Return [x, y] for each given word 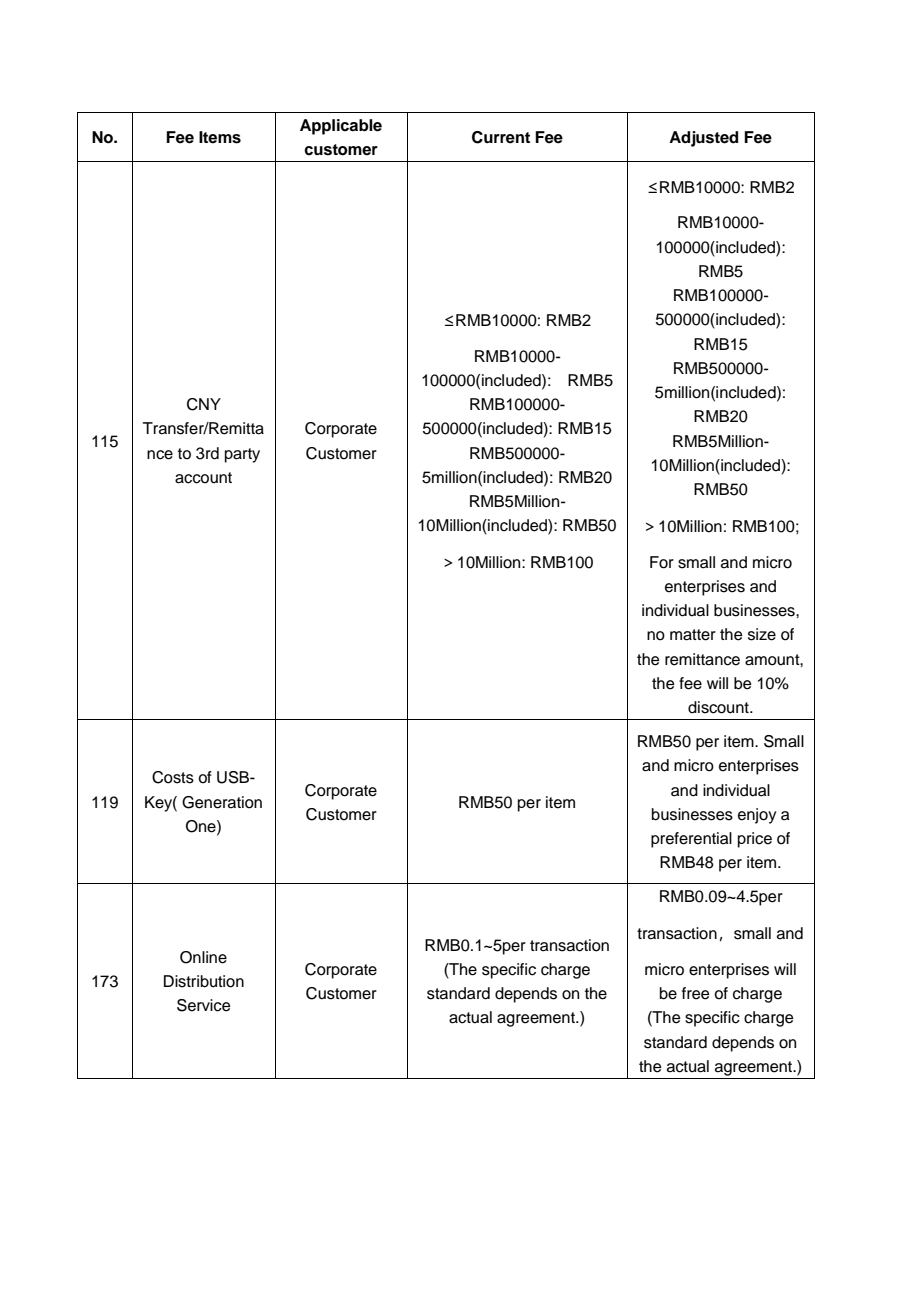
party [242, 455]
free [696, 993]
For [662, 562]
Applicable [341, 127]
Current [501, 137]
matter [693, 635]
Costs [173, 777]
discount [719, 707]
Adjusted [703, 139]
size [762, 634]
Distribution [204, 981]
